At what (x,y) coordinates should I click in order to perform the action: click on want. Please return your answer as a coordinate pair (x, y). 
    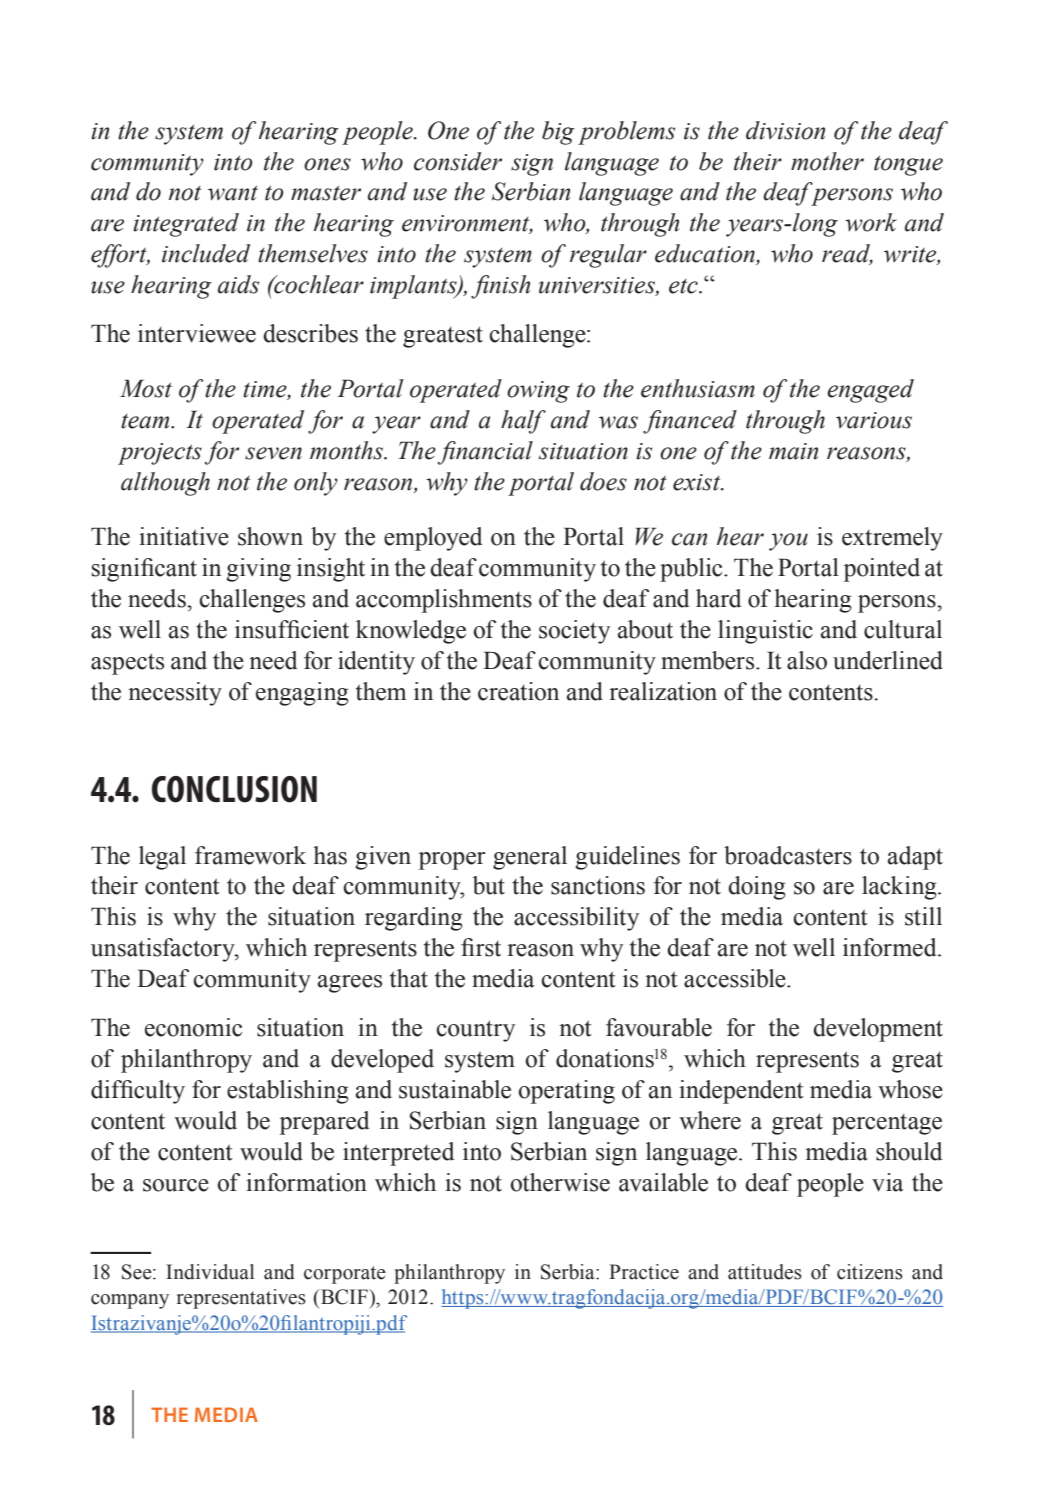
    Looking at the image, I should click on (233, 193).
